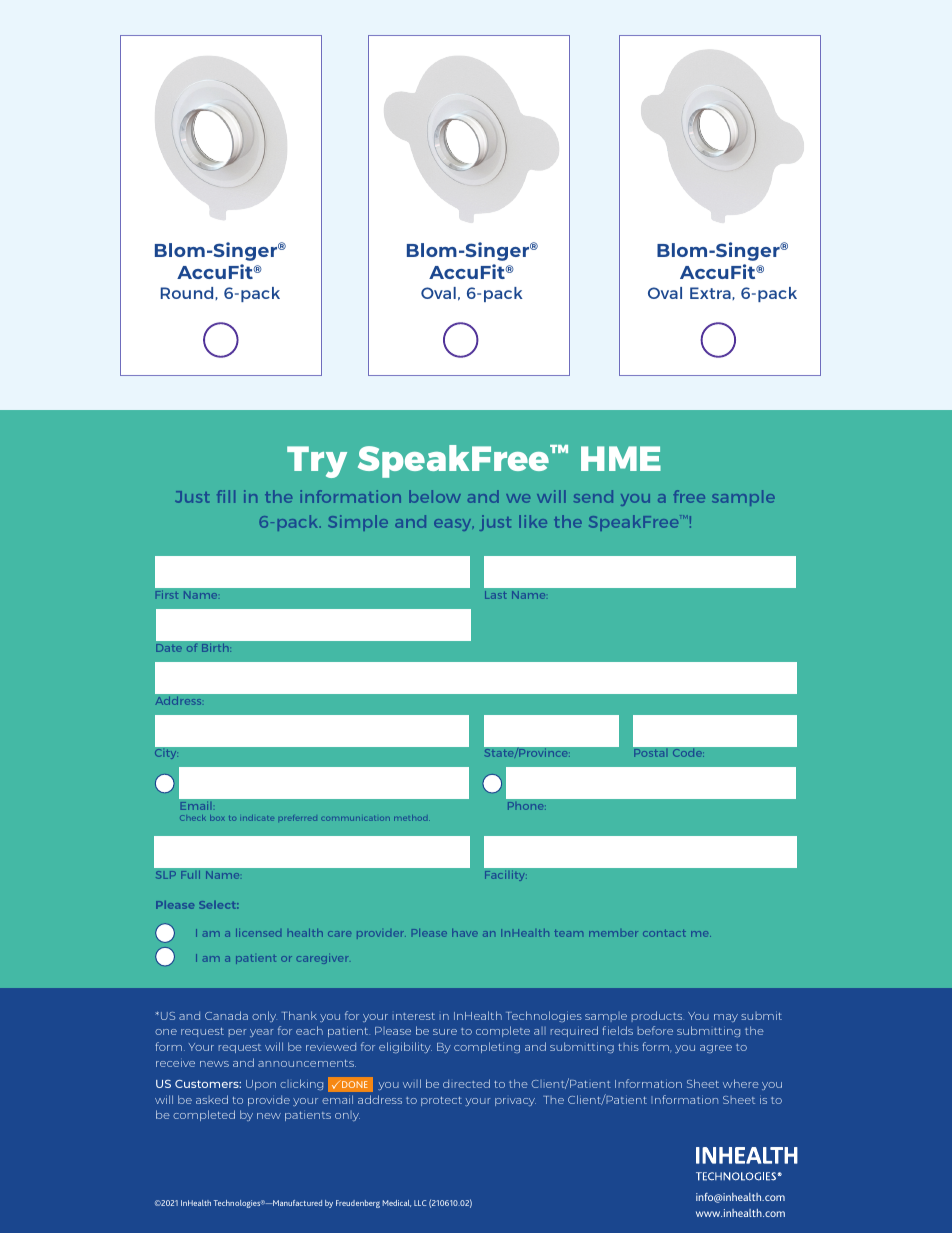 The image size is (952, 1233). What do you see at coordinates (593, 496) in the image?
I see `send` at bounding box center [593, 496].
